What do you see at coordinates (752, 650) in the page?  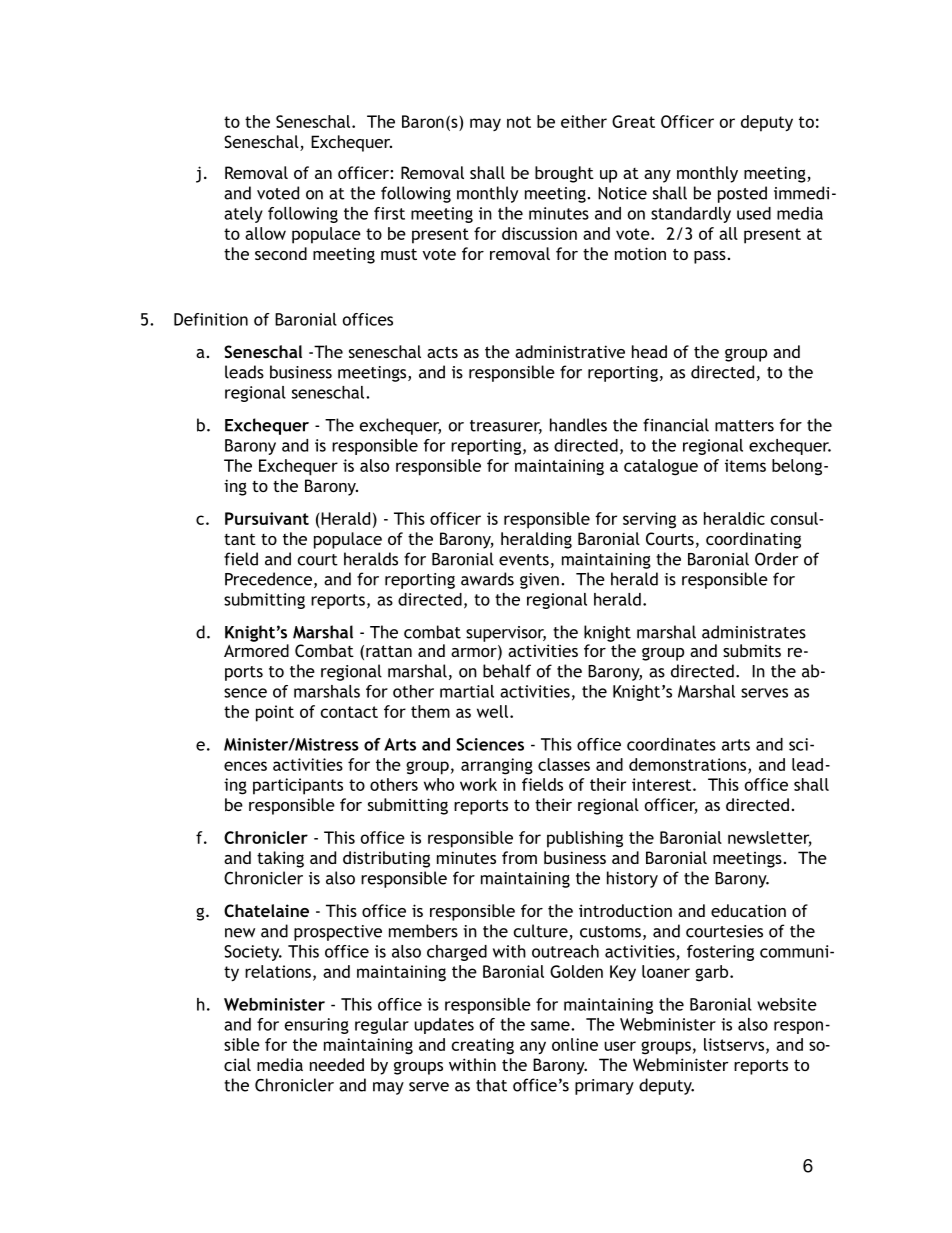 I see `submits` at bounding box center [752, 650].
